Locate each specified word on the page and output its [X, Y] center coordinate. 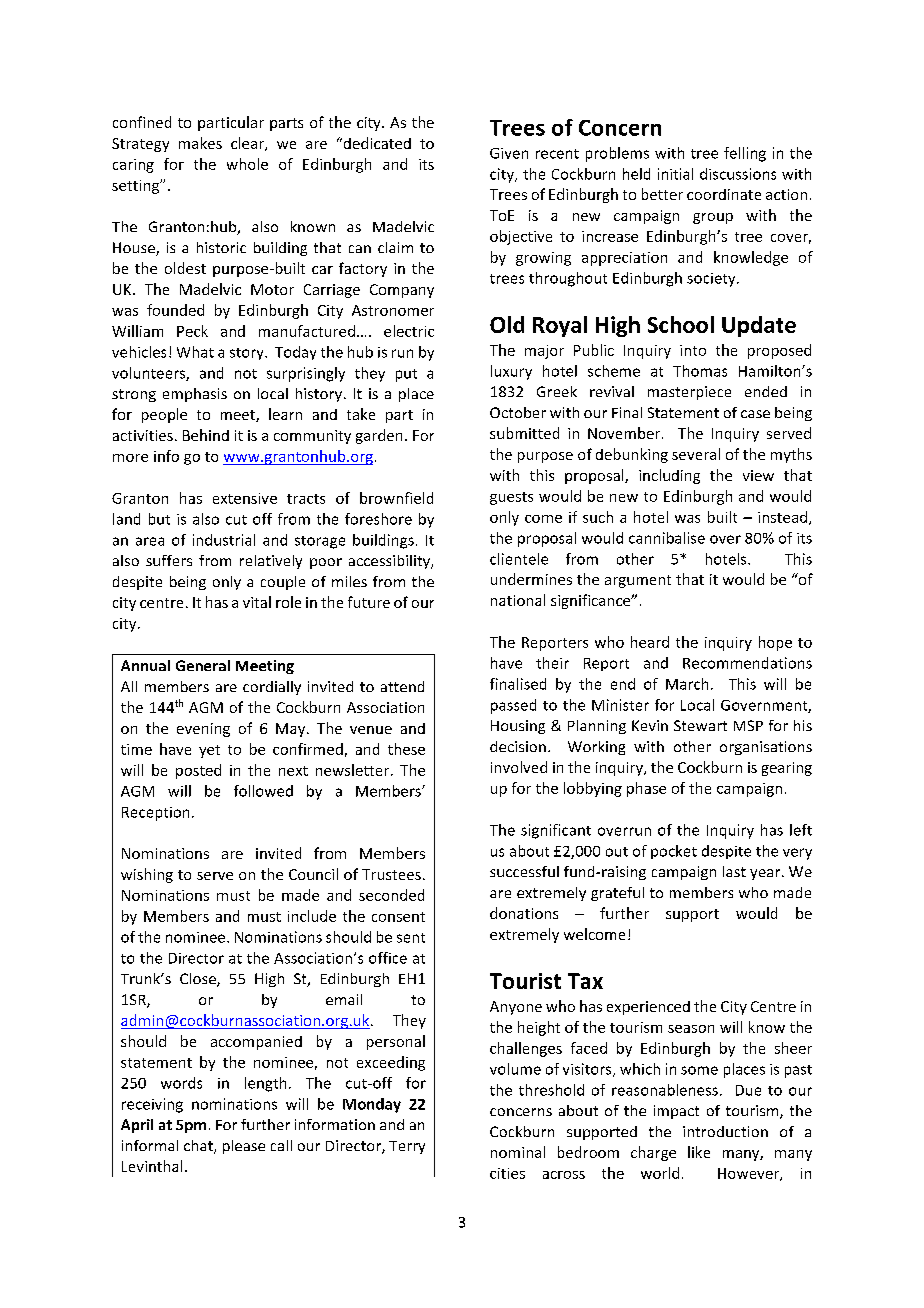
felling [745, 154]
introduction [725, 1131]
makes [200, 143]
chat [199, 1147]
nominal [518, 1152]
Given [509, 153]
